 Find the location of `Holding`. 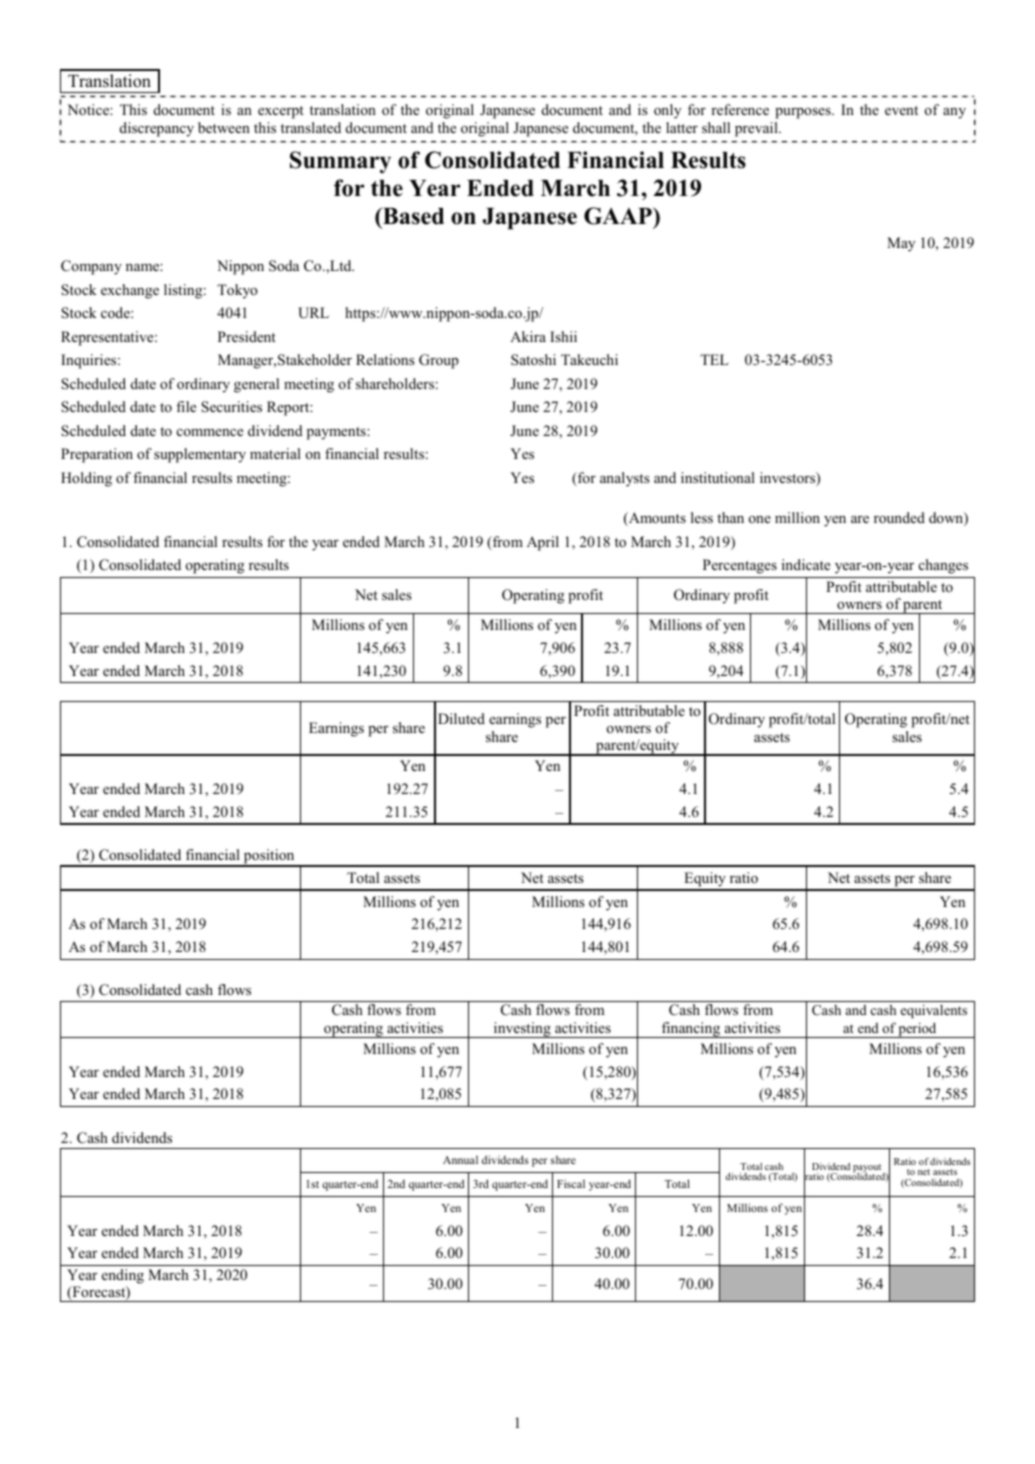

Holding is located at coordinates (86, 479).
